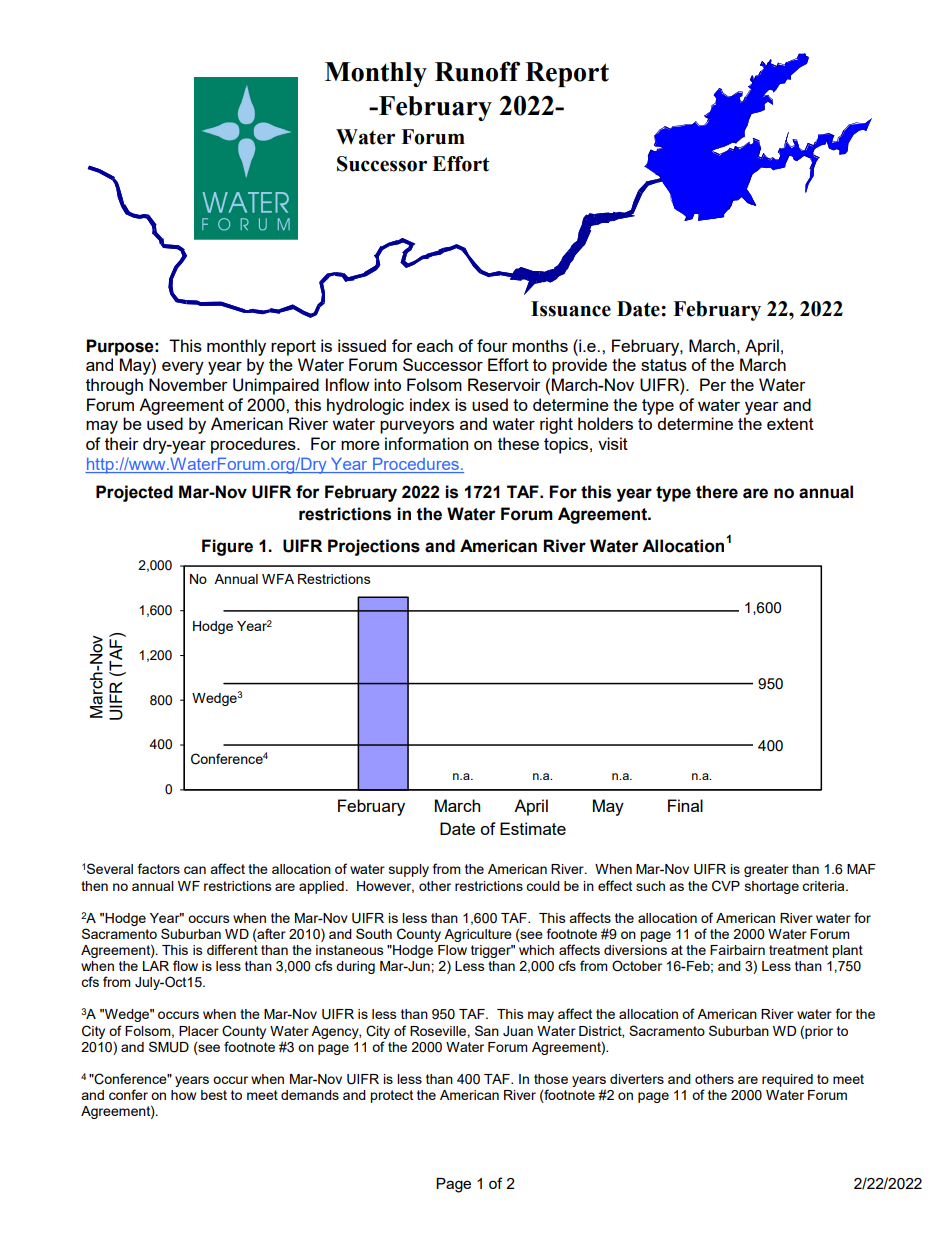 The height and width of the document is (1233, 952). What do you see at coordinates (571, 309) in the document?
I see `Issuance` at bounding box center [571, 309].
